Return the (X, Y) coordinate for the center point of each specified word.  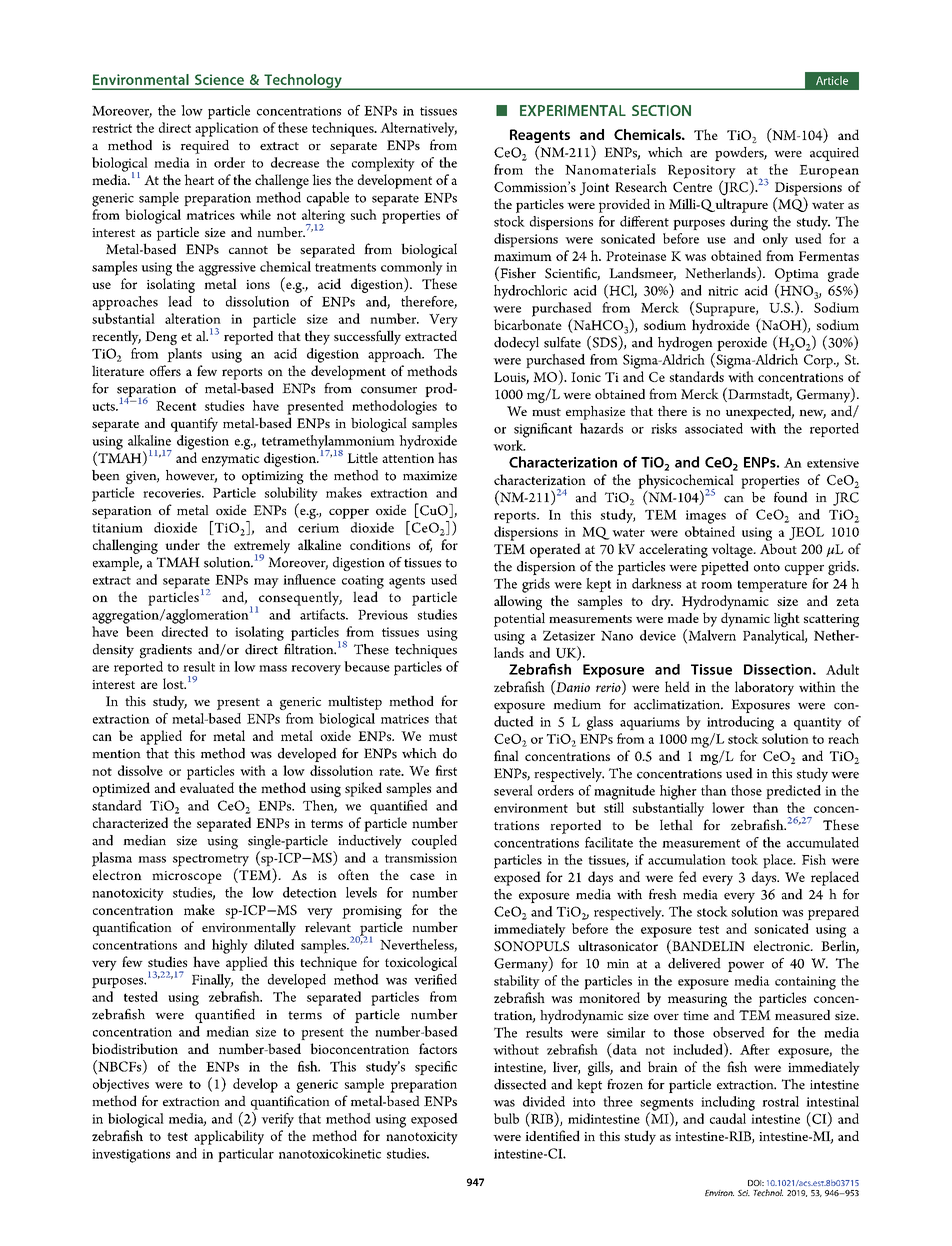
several (513, 790)
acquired (834, 154)
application (227, 129)
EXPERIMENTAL (573, 110)
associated (714, 428)
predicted (793, 792)
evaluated (207, 787)
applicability (229, 1137)
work (509, 445)
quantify (194, 424)
